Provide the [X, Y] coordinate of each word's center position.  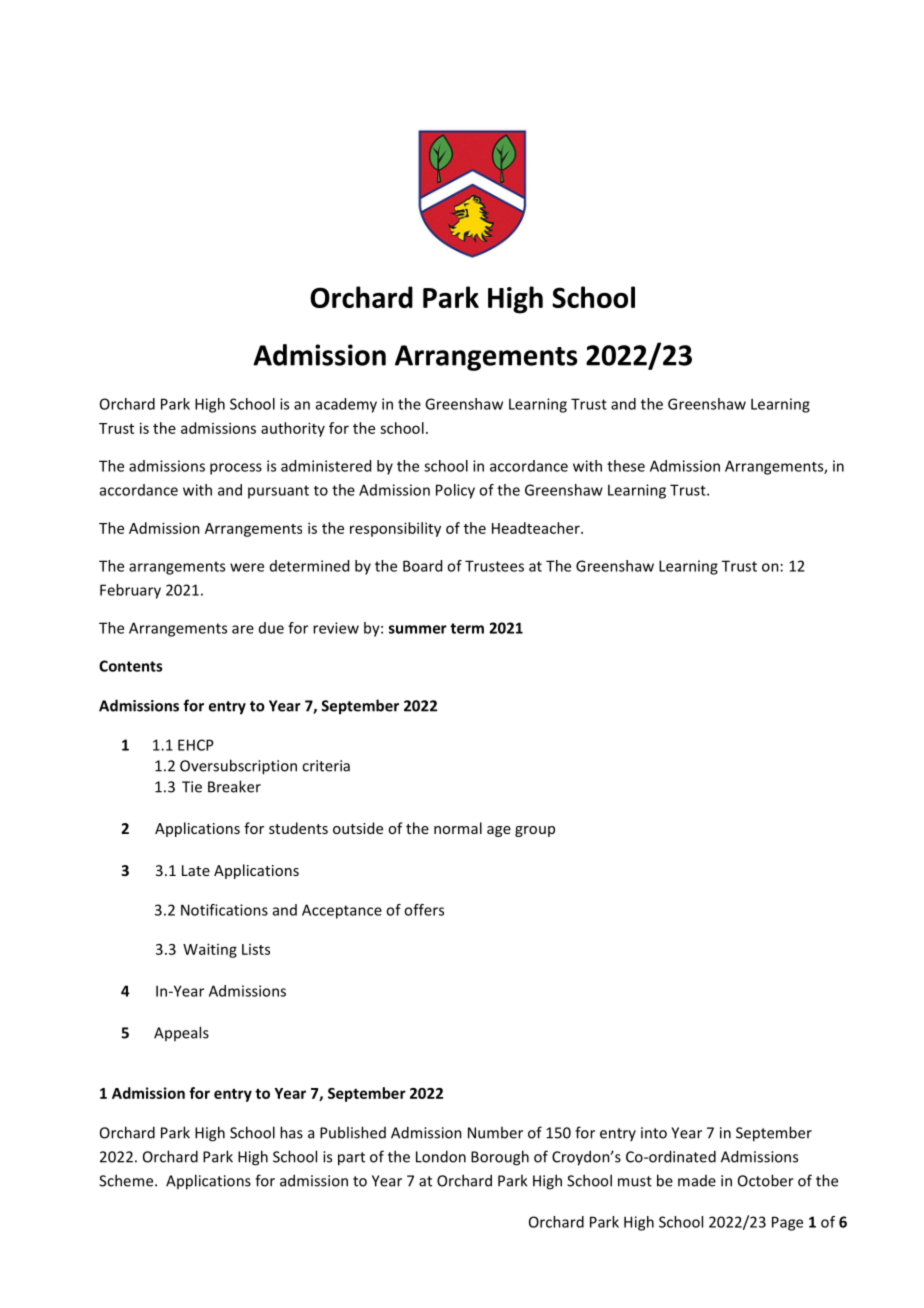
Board [422, 566]
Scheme [127, 1180]
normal [458, 828]
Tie [192, 787]
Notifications [224, 910]
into [654, 1133]
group [535, 831]
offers [424, 910]
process [236, 469]
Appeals [181, 1033]
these [626, 466]
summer [418, 629]
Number [495, 1132]
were [247, 567]
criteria [326, 766]
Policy [455, 491]
